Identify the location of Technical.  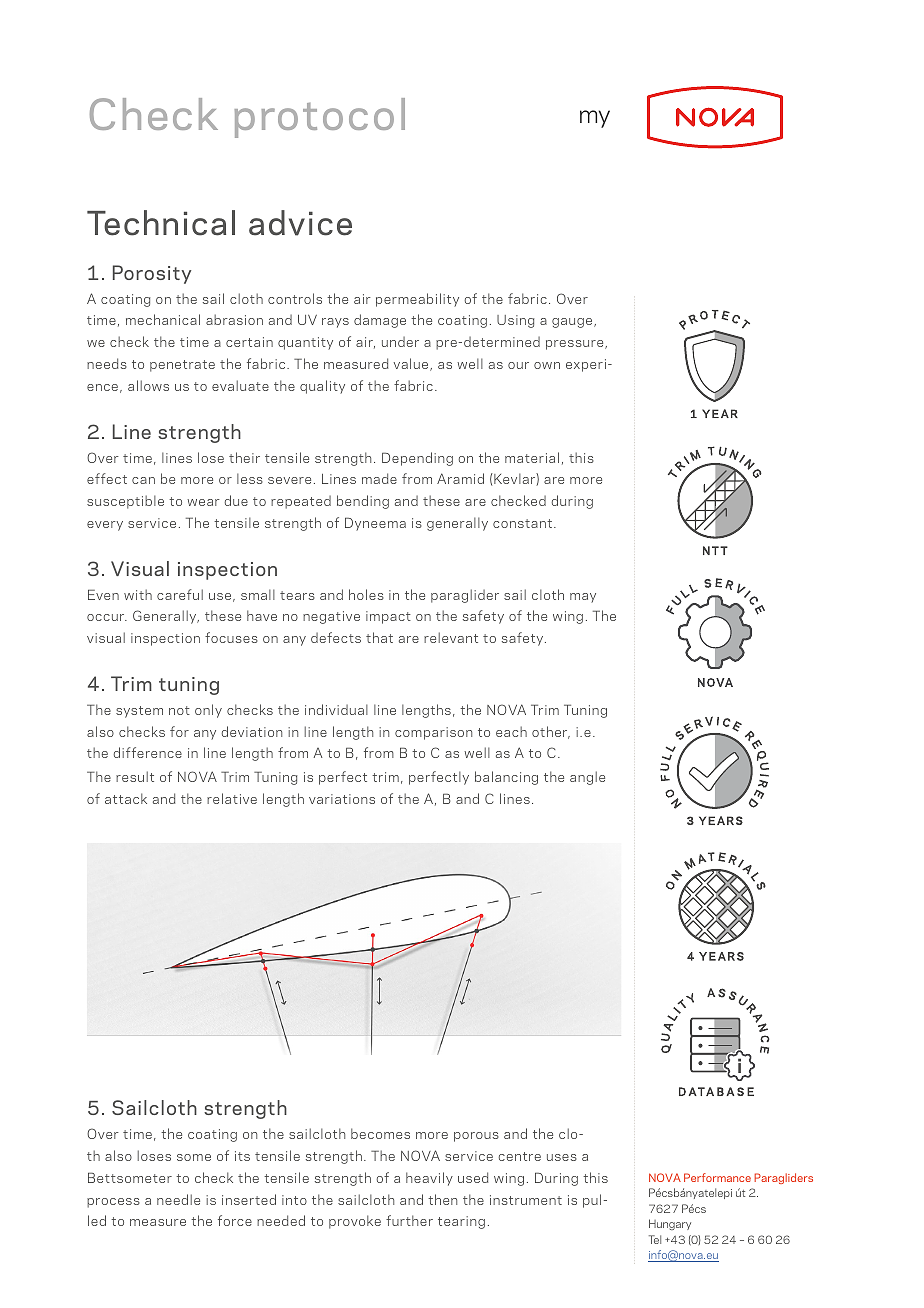
(161, 223).
